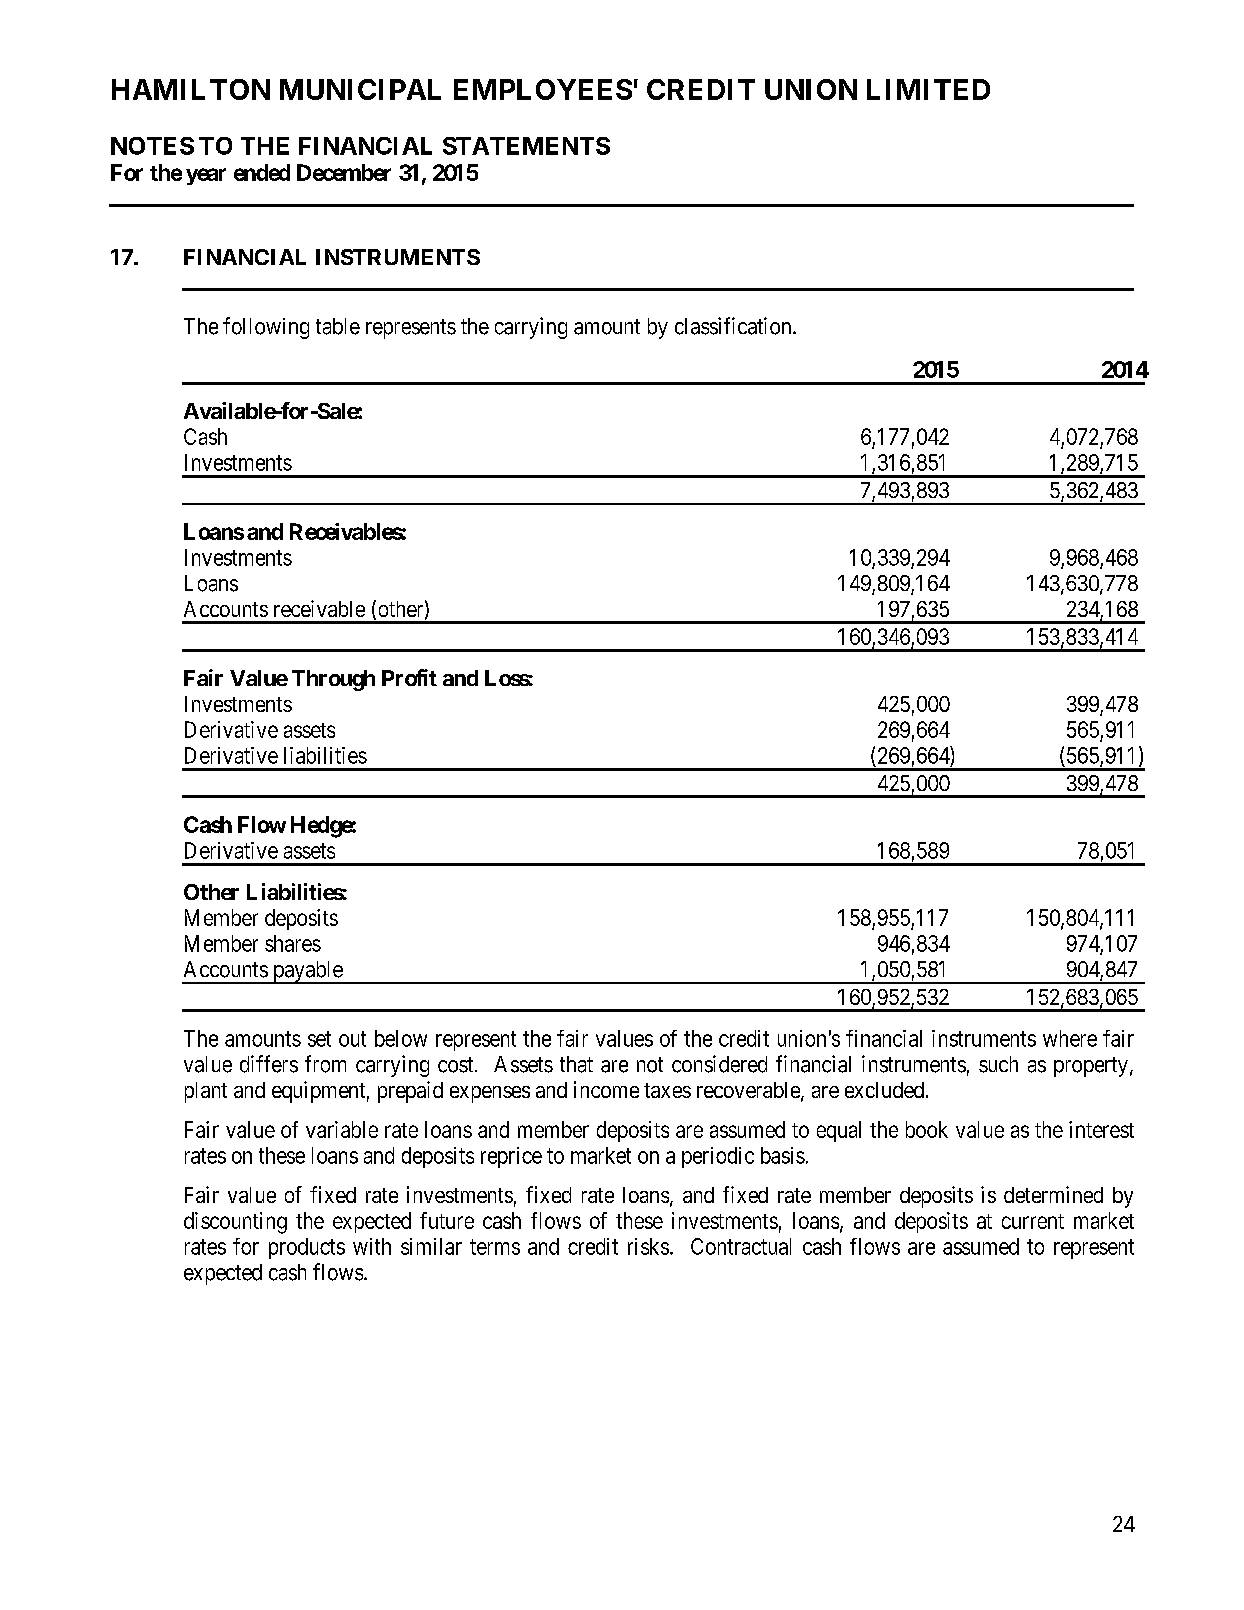 This document has height=1610, width=1244. I want to click on table, so click(338, 326).
